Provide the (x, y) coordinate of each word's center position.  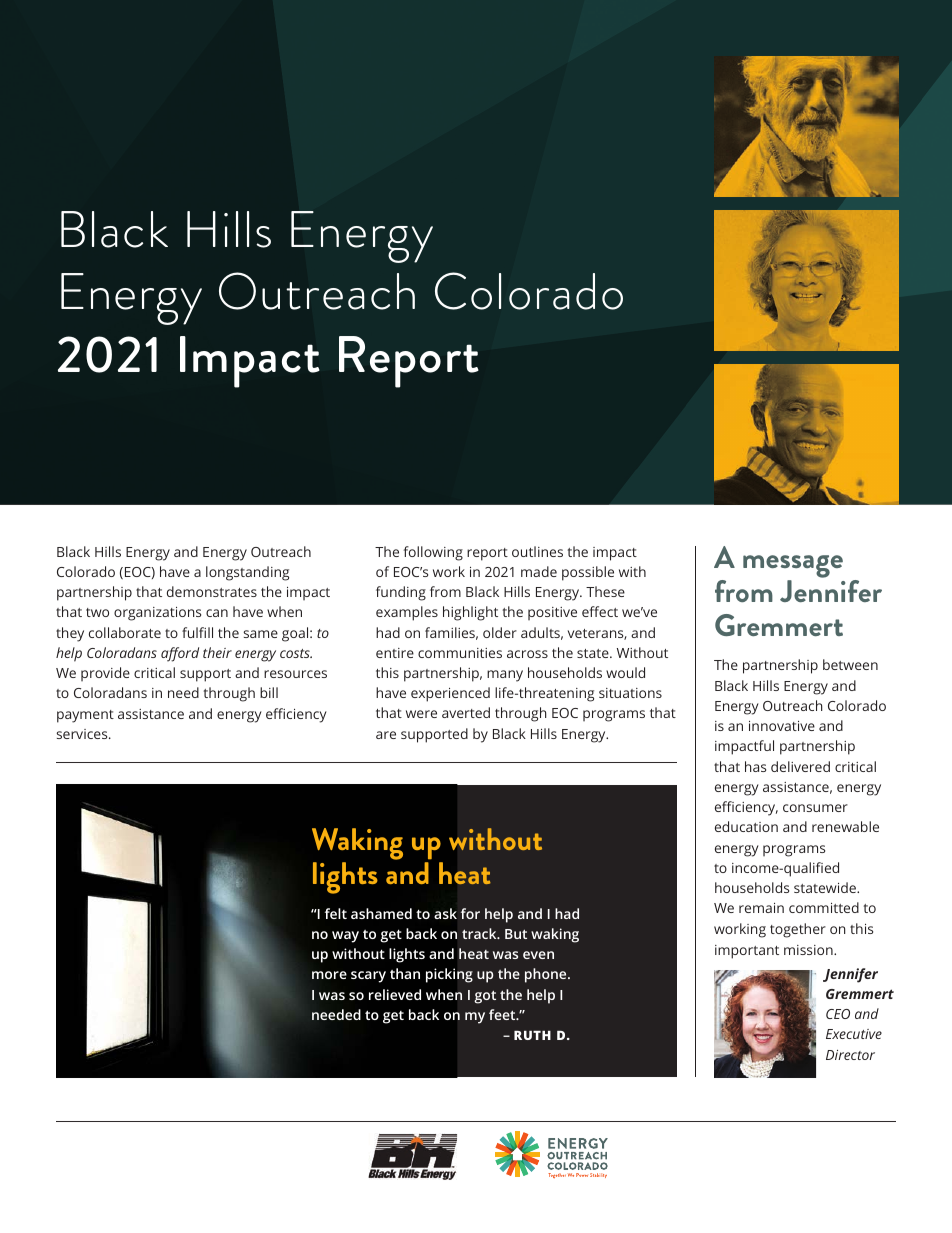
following (433, 553)
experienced (450, 694)
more (329, 975)
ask (445, 913)
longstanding (247, 573)
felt (336, 913)
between (850, 664)
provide (105, 674)
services (83, 734)
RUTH (532, 1035)
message (793, 566)
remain (761, 908)
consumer (815, 808)
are (386, 735)
